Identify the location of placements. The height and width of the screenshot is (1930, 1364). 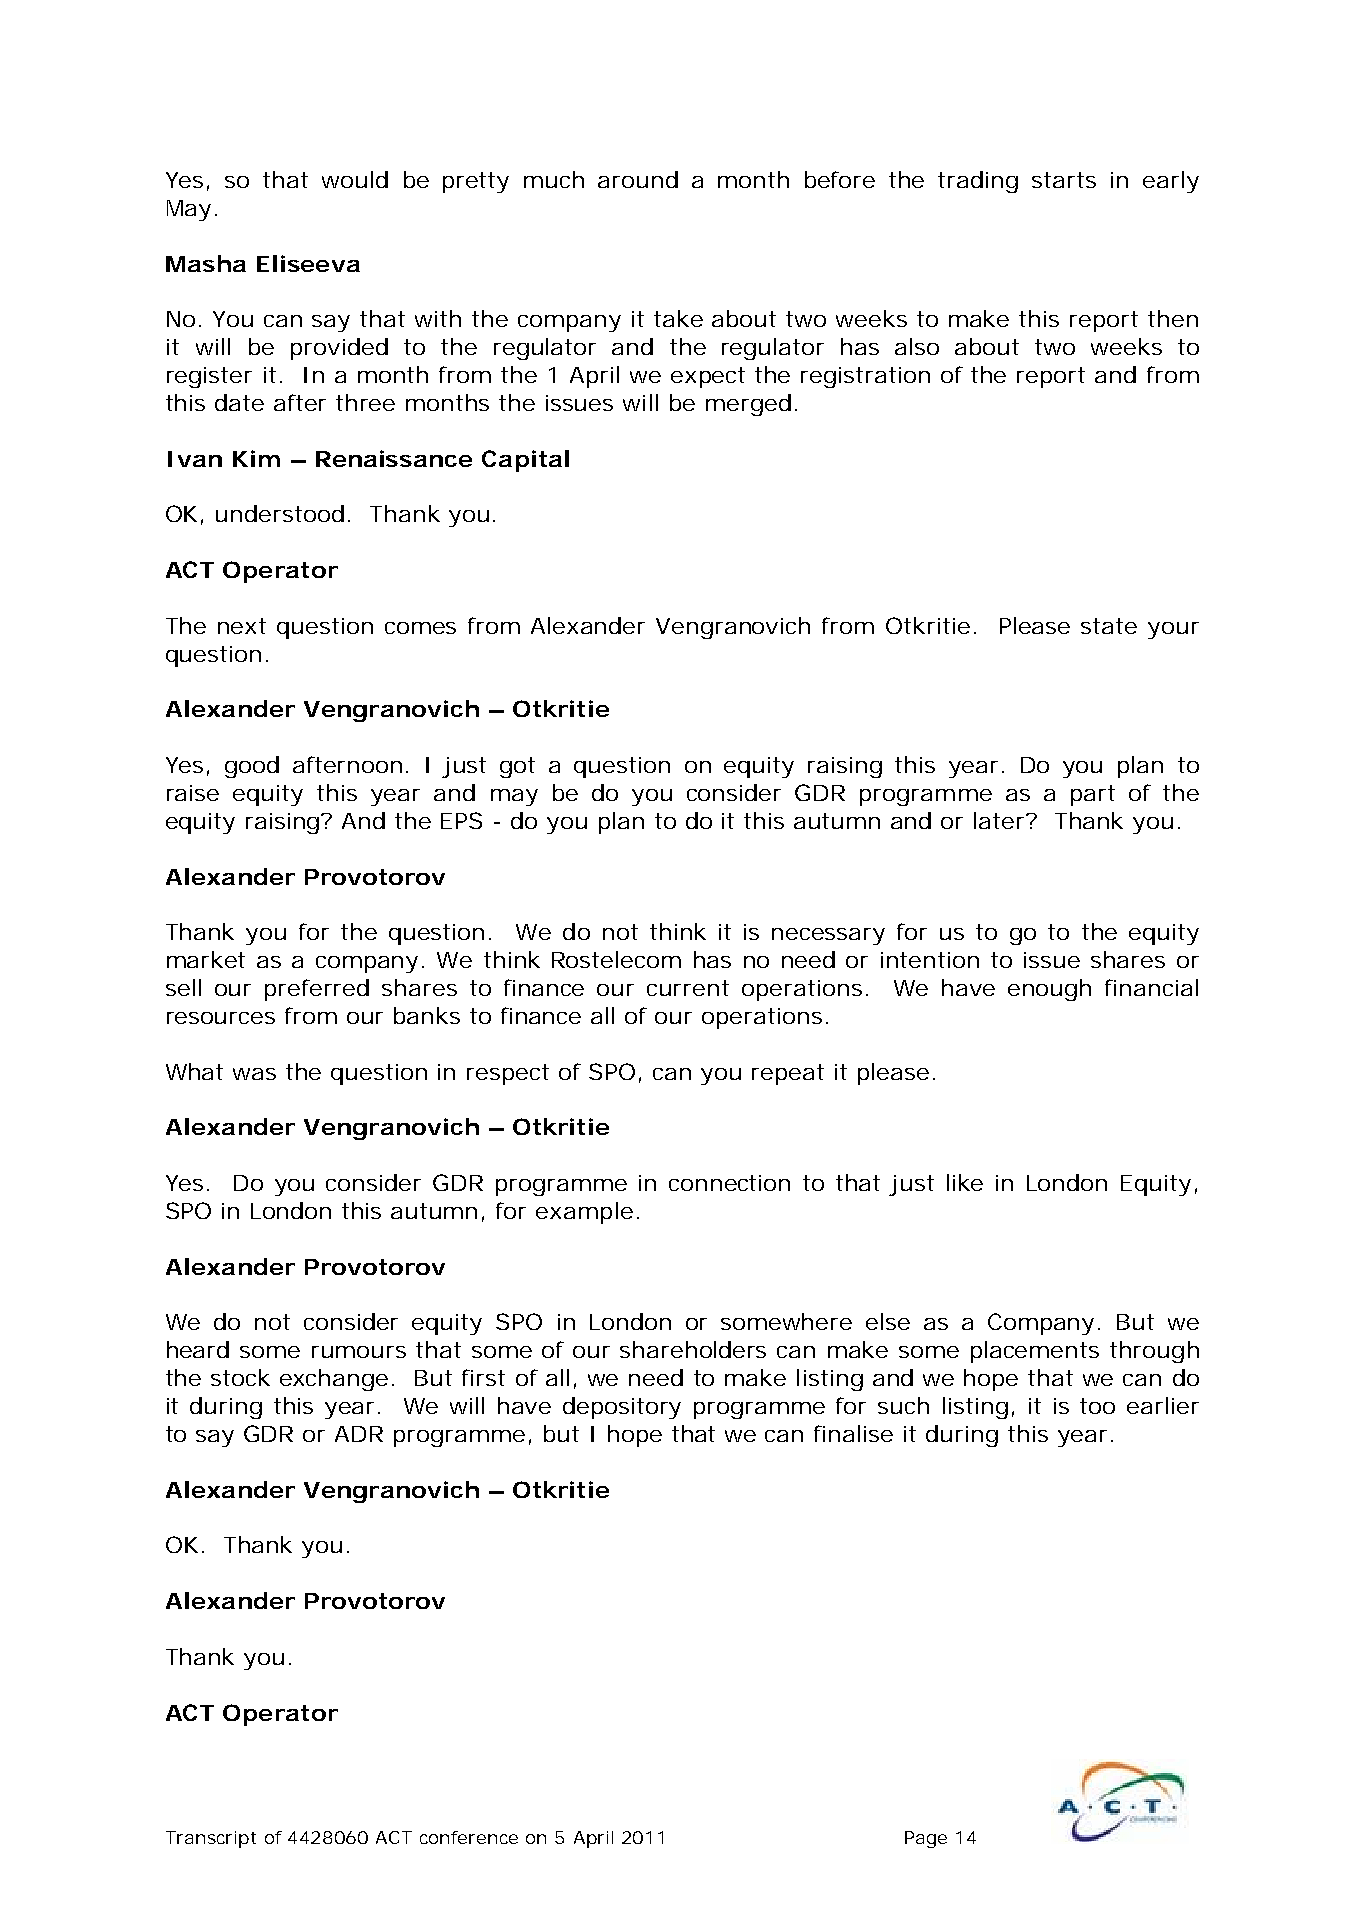
(1035, 1352).
